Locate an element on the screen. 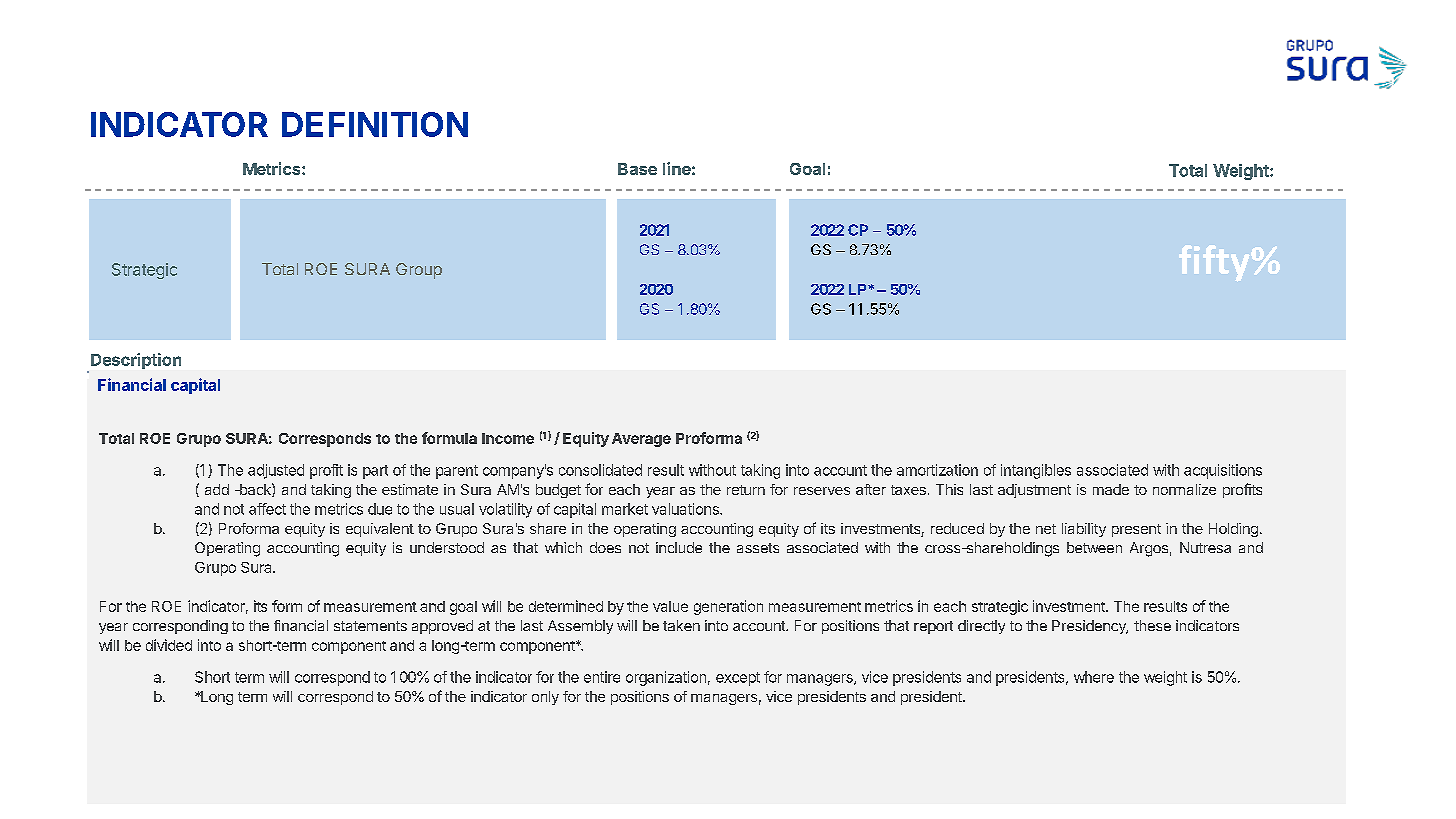 This screenshot has height=819, width=1456. equivalent is located at coordinates (380, 530).
